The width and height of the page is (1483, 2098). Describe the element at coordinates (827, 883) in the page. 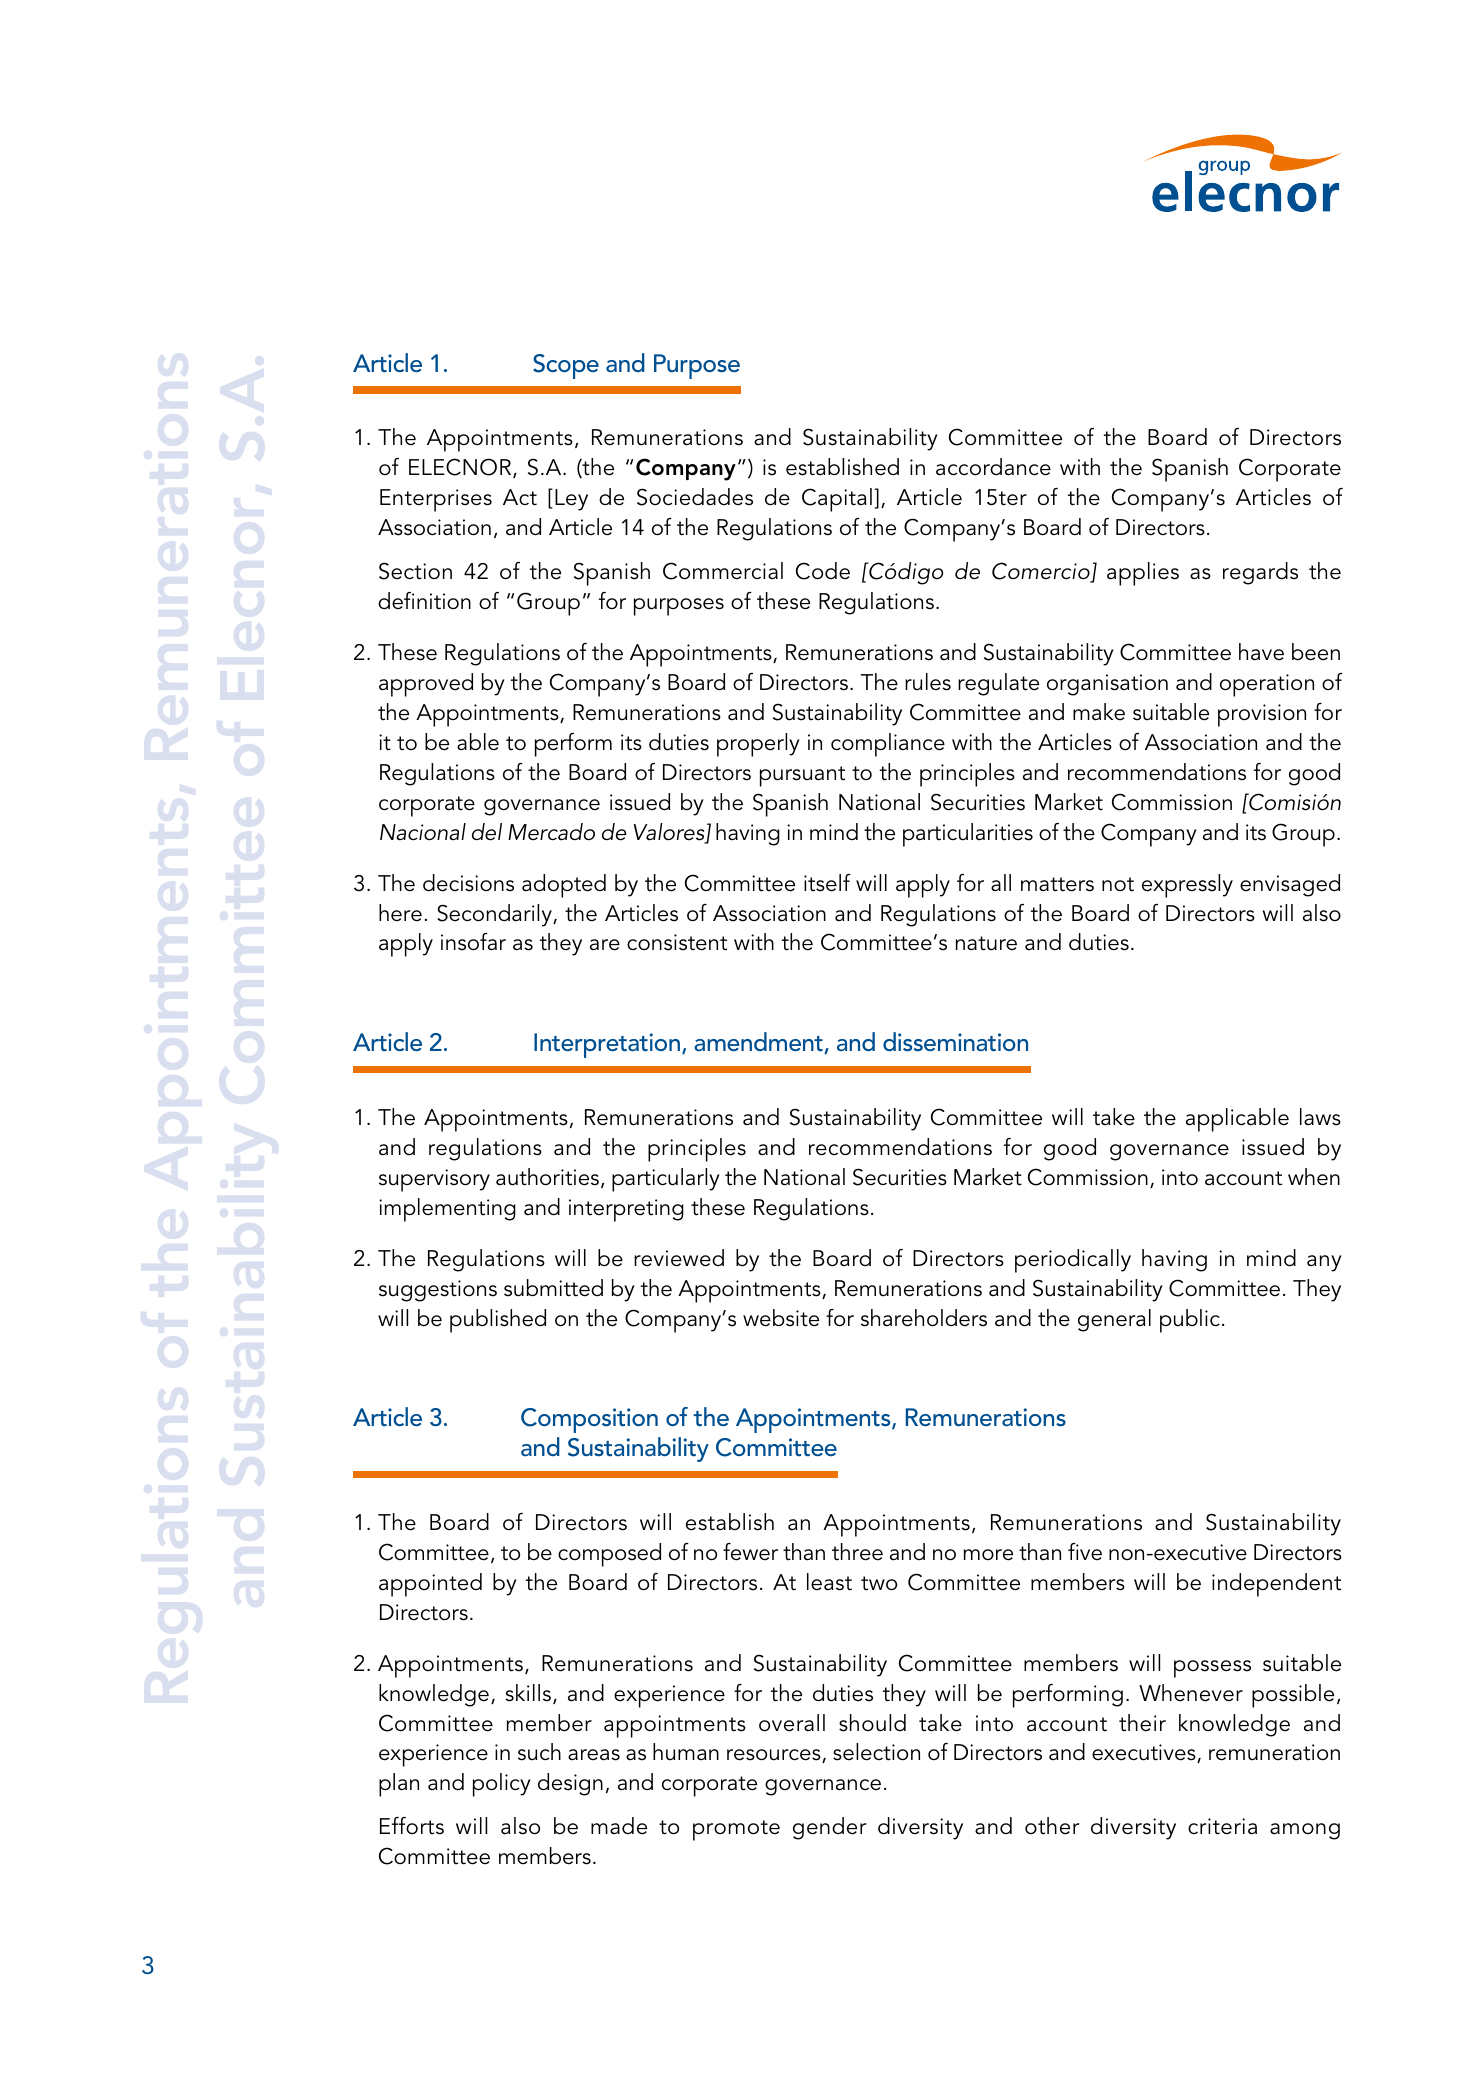

I see `itself` at that location.
